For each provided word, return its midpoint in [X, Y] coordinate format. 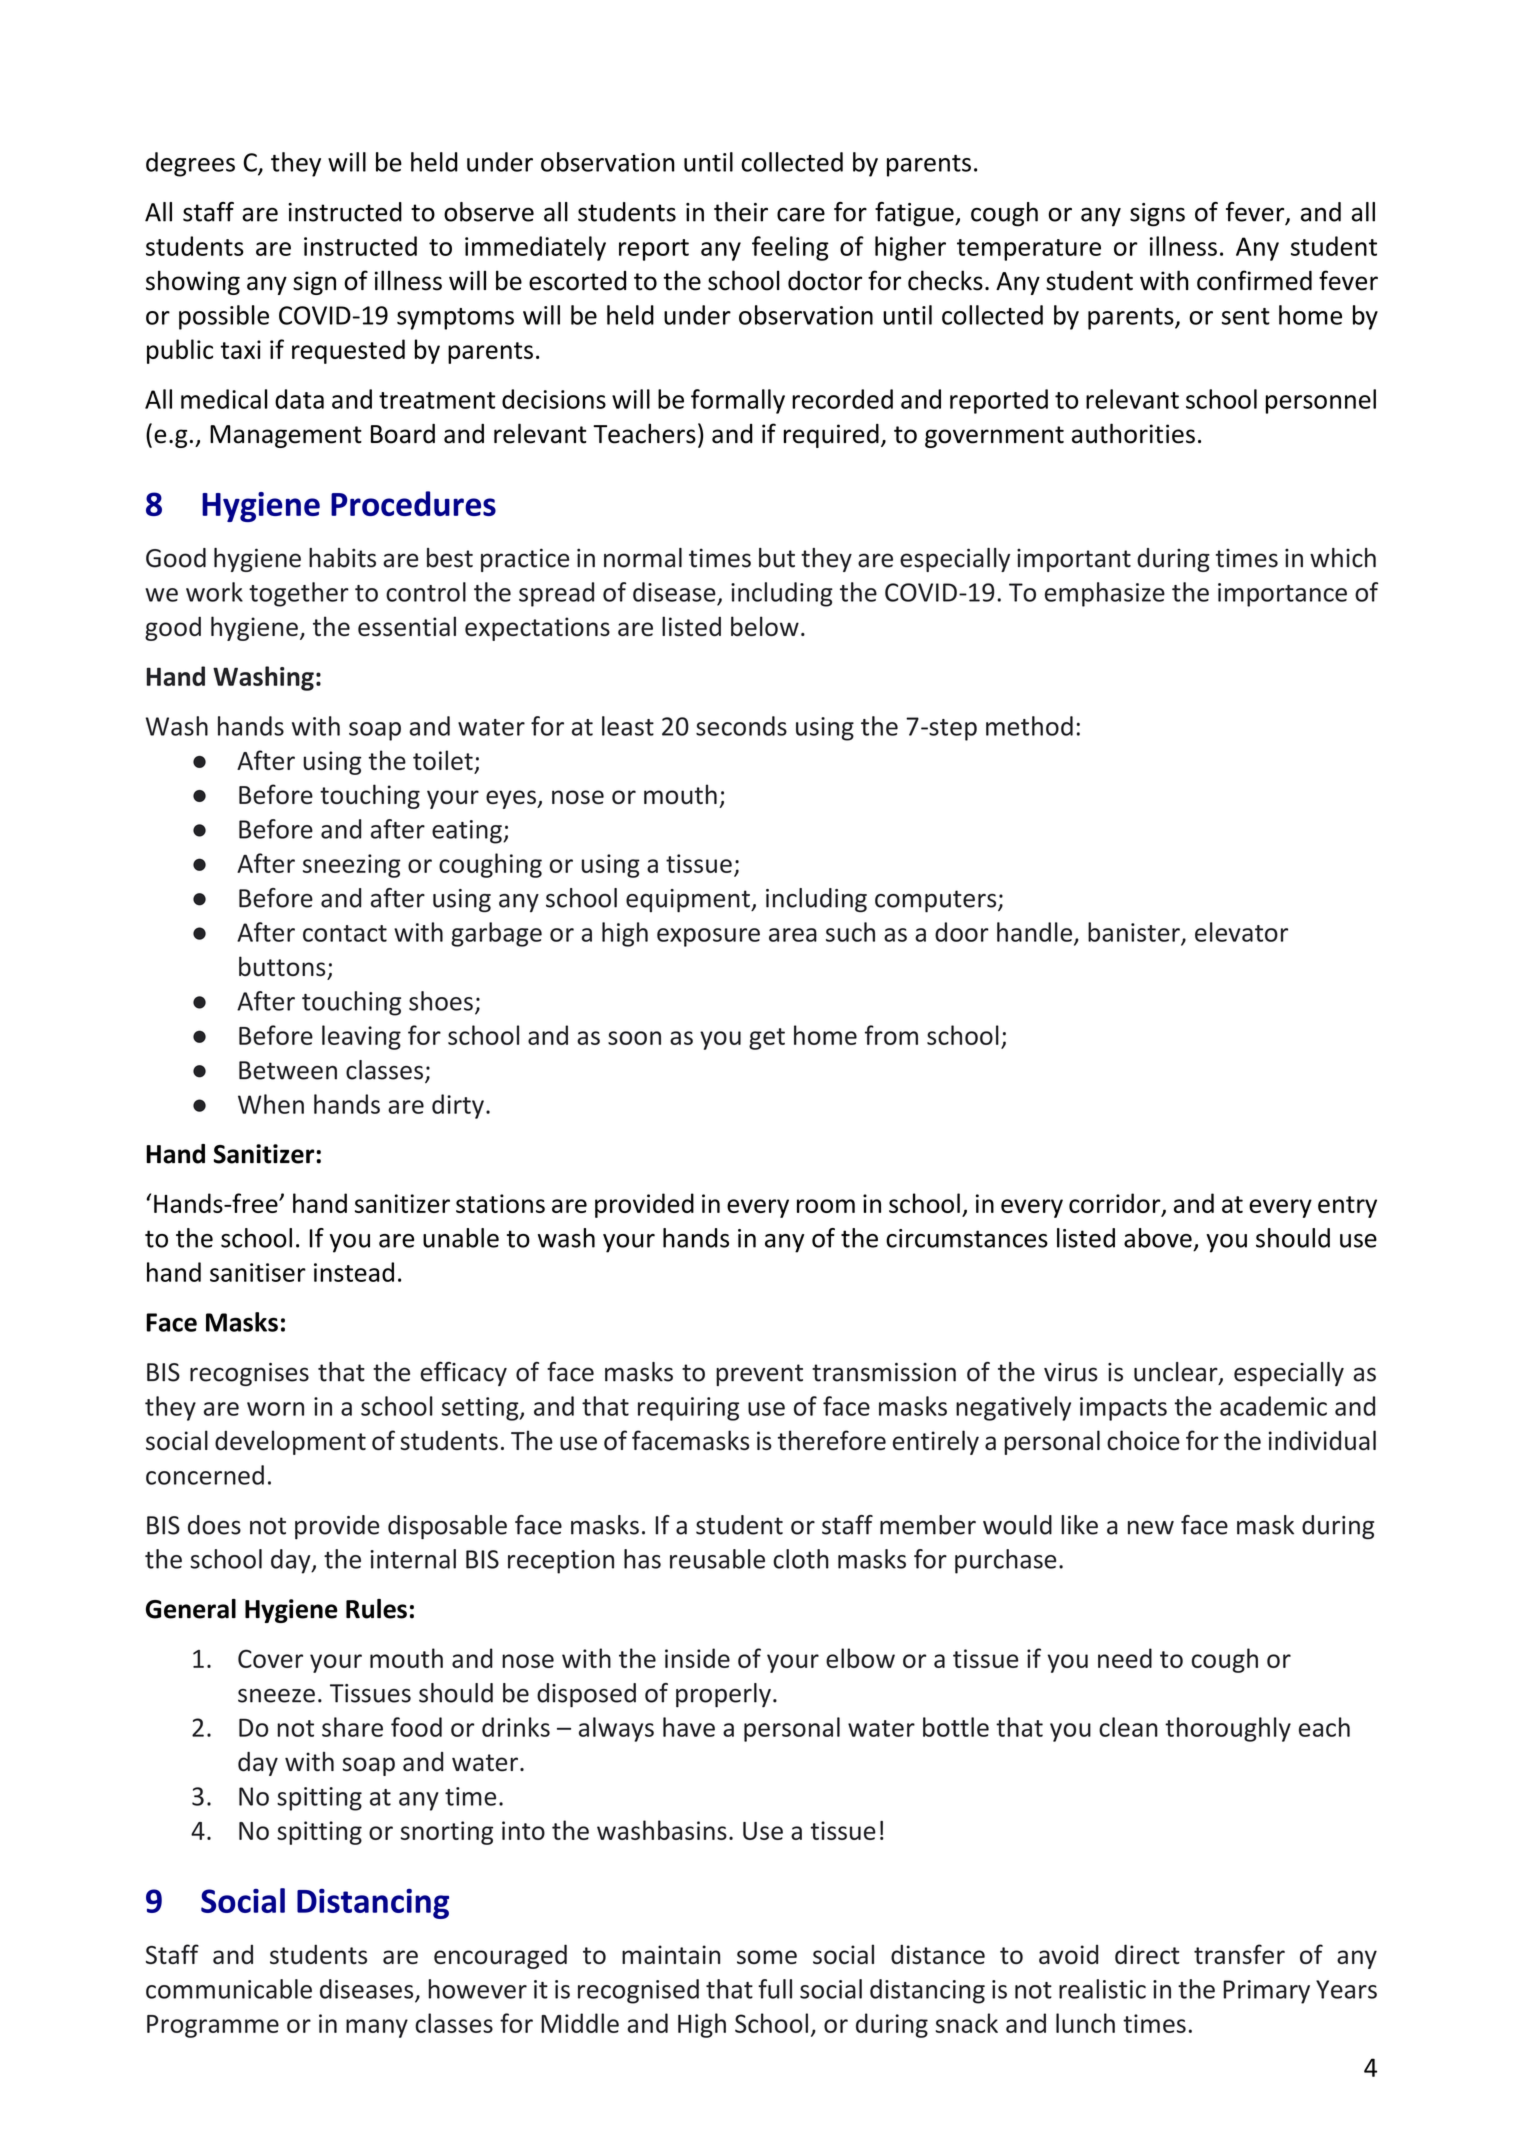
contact [345, 933]
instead [354, 1272]
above [1158, 1238]
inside [697, 1658]
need [1125, 1658]
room [826, 1206]
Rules [376, 1609]
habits [342, 558]
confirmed [1254, 280]
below [765, 626]
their [741, 212]
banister [1135, 933]
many [377, 2028]
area [793, 935]
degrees [190, 164]
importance [1282, 595]
